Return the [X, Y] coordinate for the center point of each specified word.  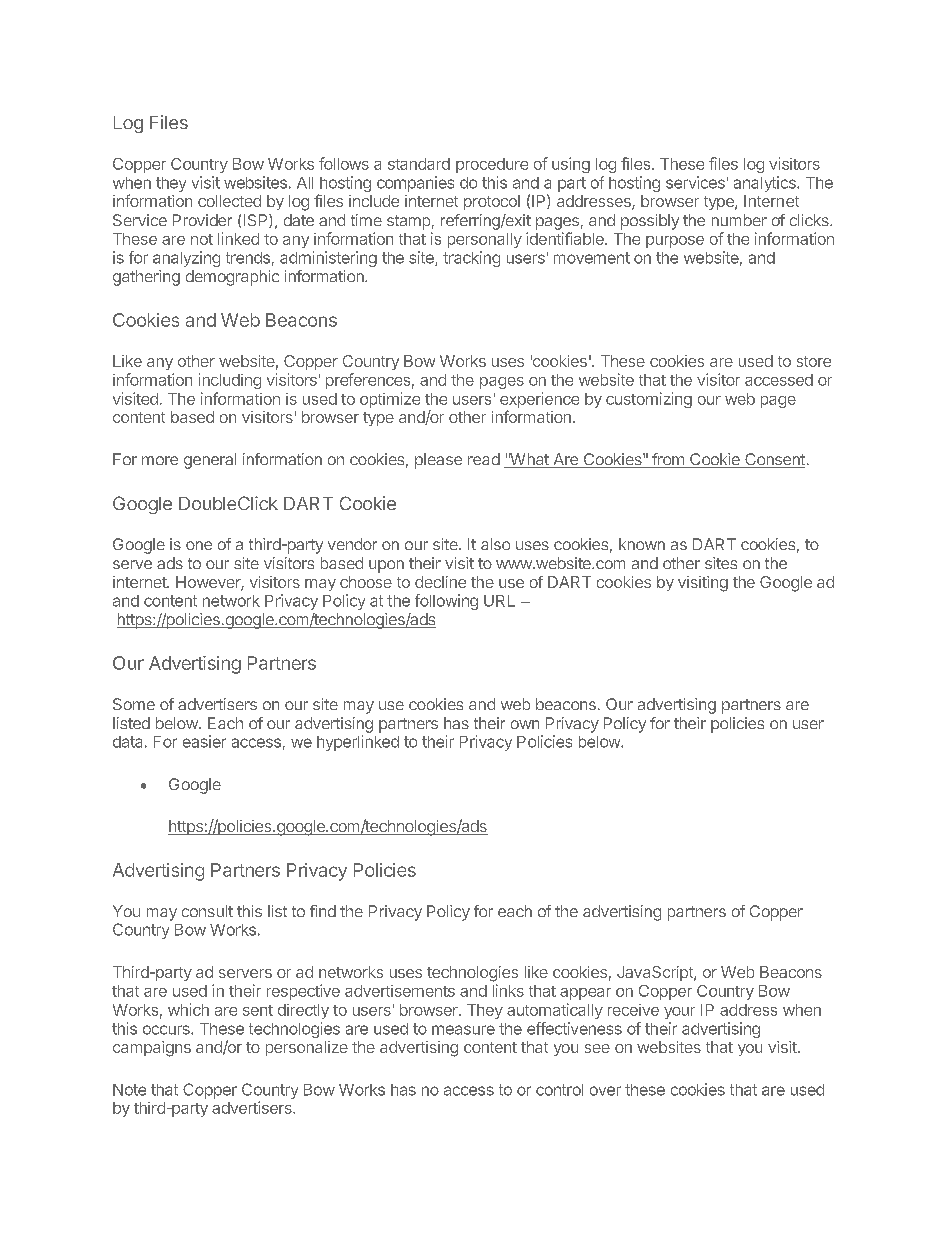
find [323, 911]
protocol [492, 202]
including [230, 381]
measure [463, 1030]
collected [229, 201]
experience [539, 401]
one [199, 545]
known [642, 544]
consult [207, 911]
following [446, 602]
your [679, 1013]
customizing [649, 400]
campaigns [152, 1049]
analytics [766, 184]
